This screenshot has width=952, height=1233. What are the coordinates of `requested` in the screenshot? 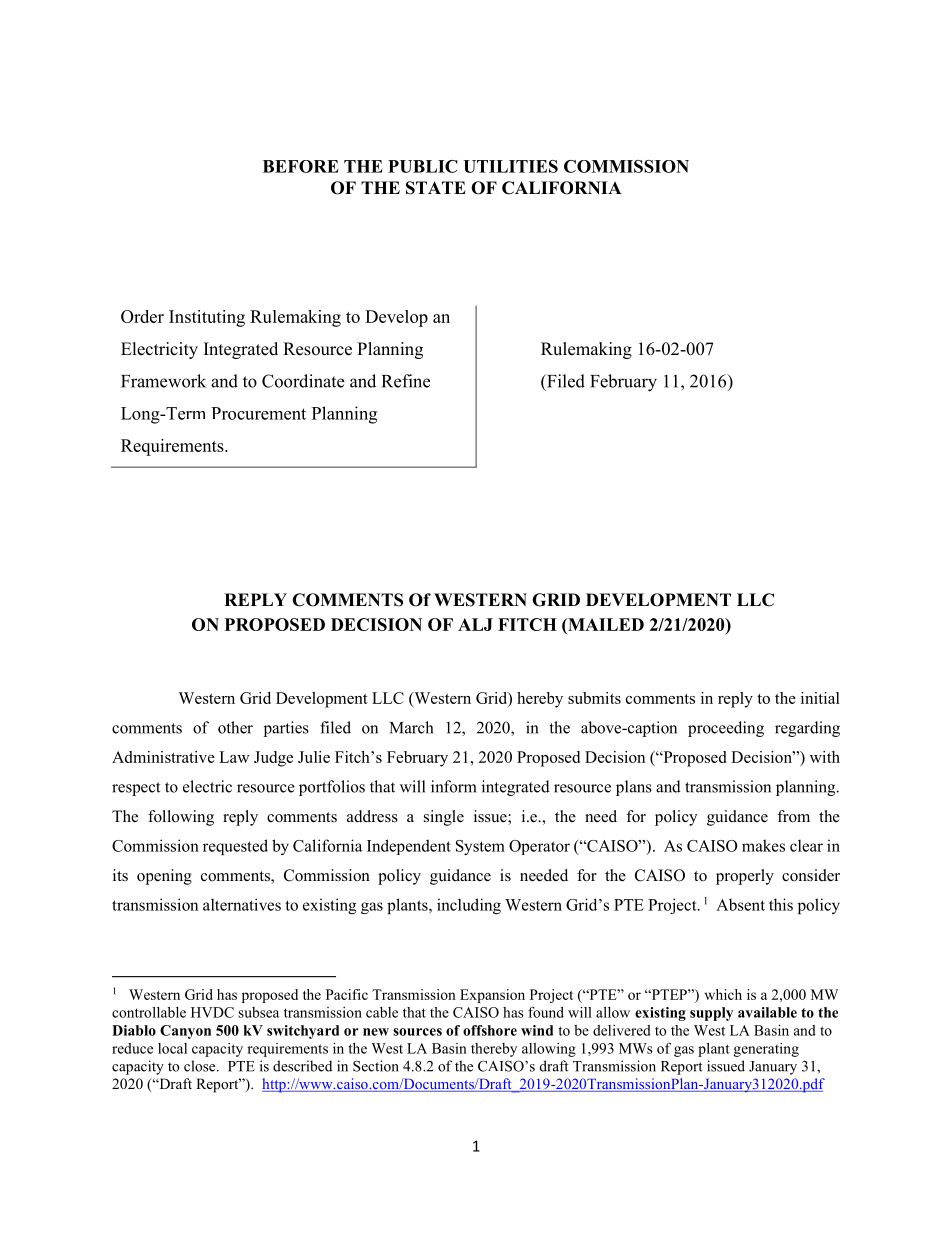 It's located at (235, 847).
